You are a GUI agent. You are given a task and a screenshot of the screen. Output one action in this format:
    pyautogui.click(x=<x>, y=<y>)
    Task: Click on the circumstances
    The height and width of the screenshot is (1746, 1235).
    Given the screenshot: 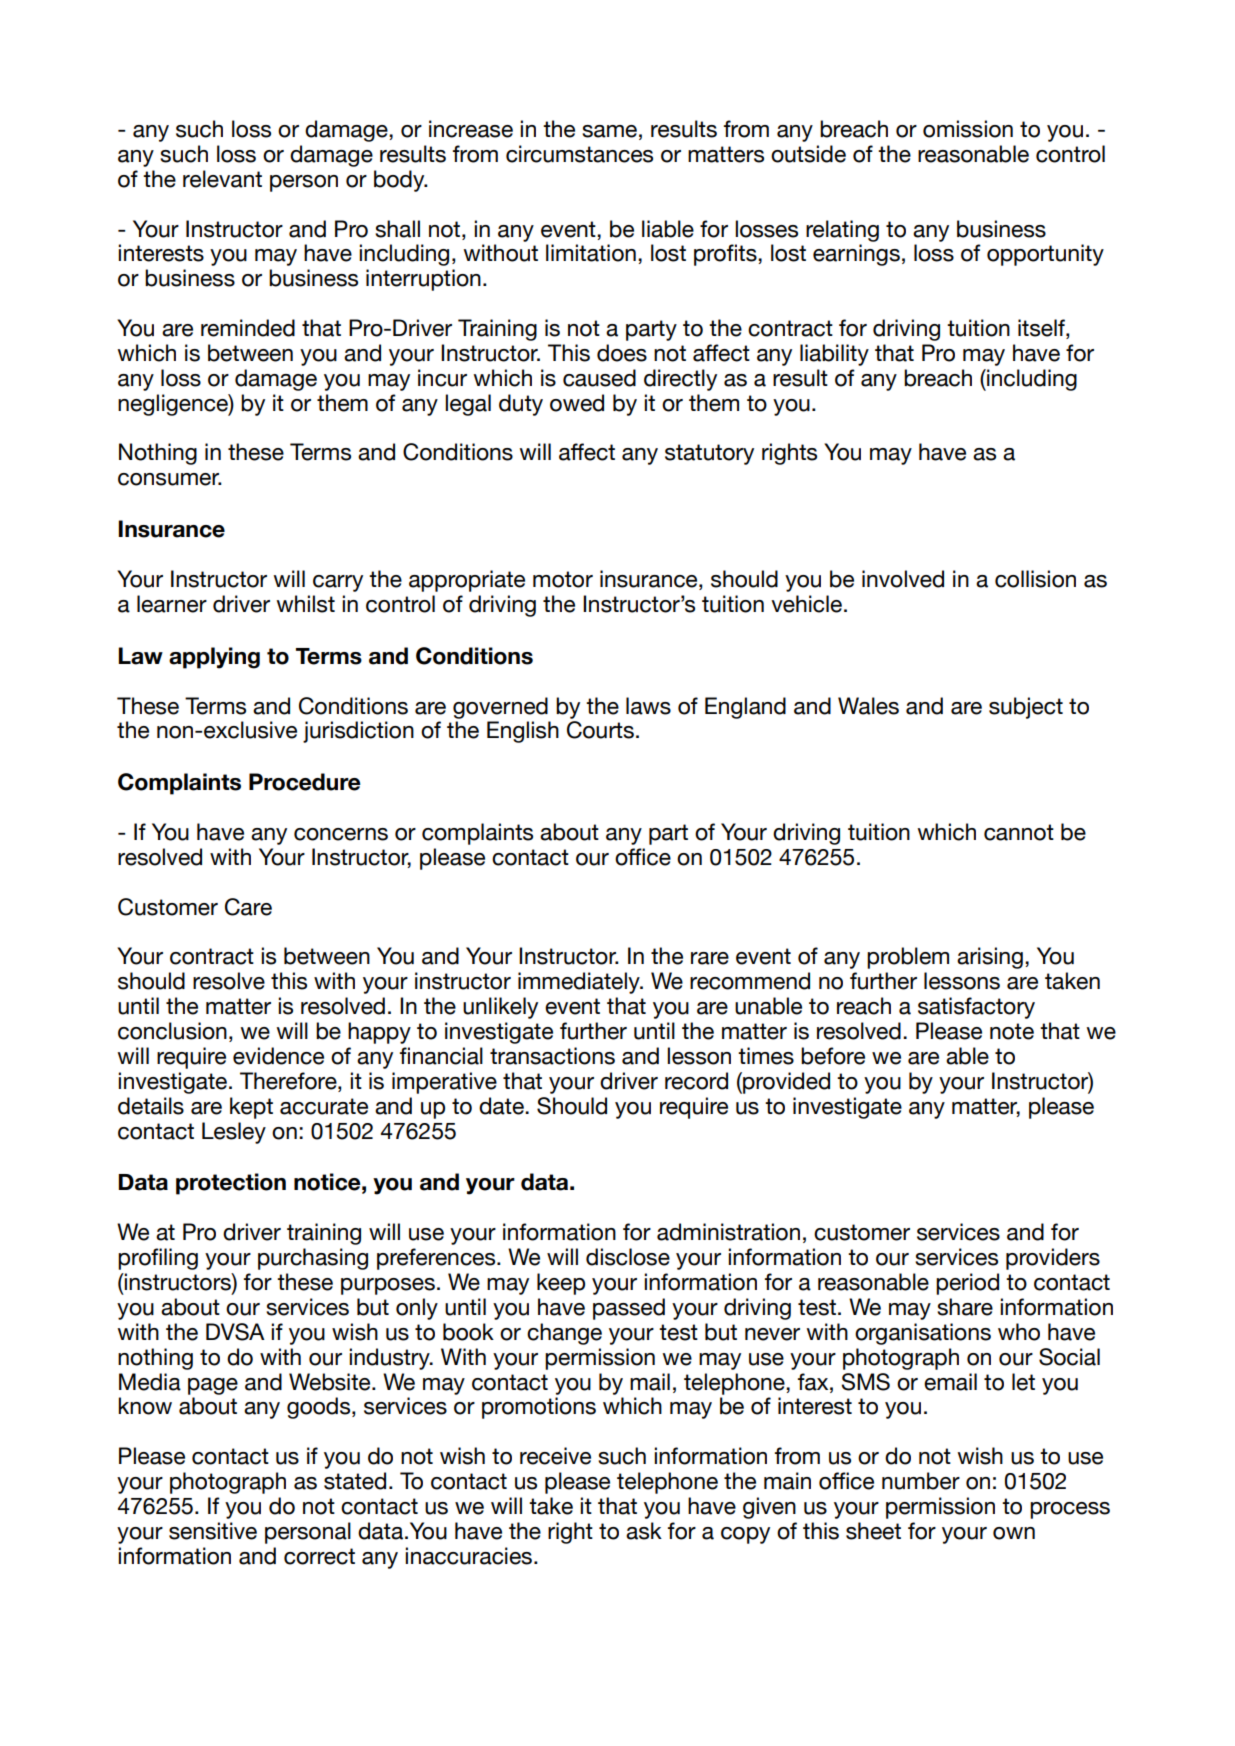 What is the action you would take?
    pyautogui.click(x=579, y=154)
